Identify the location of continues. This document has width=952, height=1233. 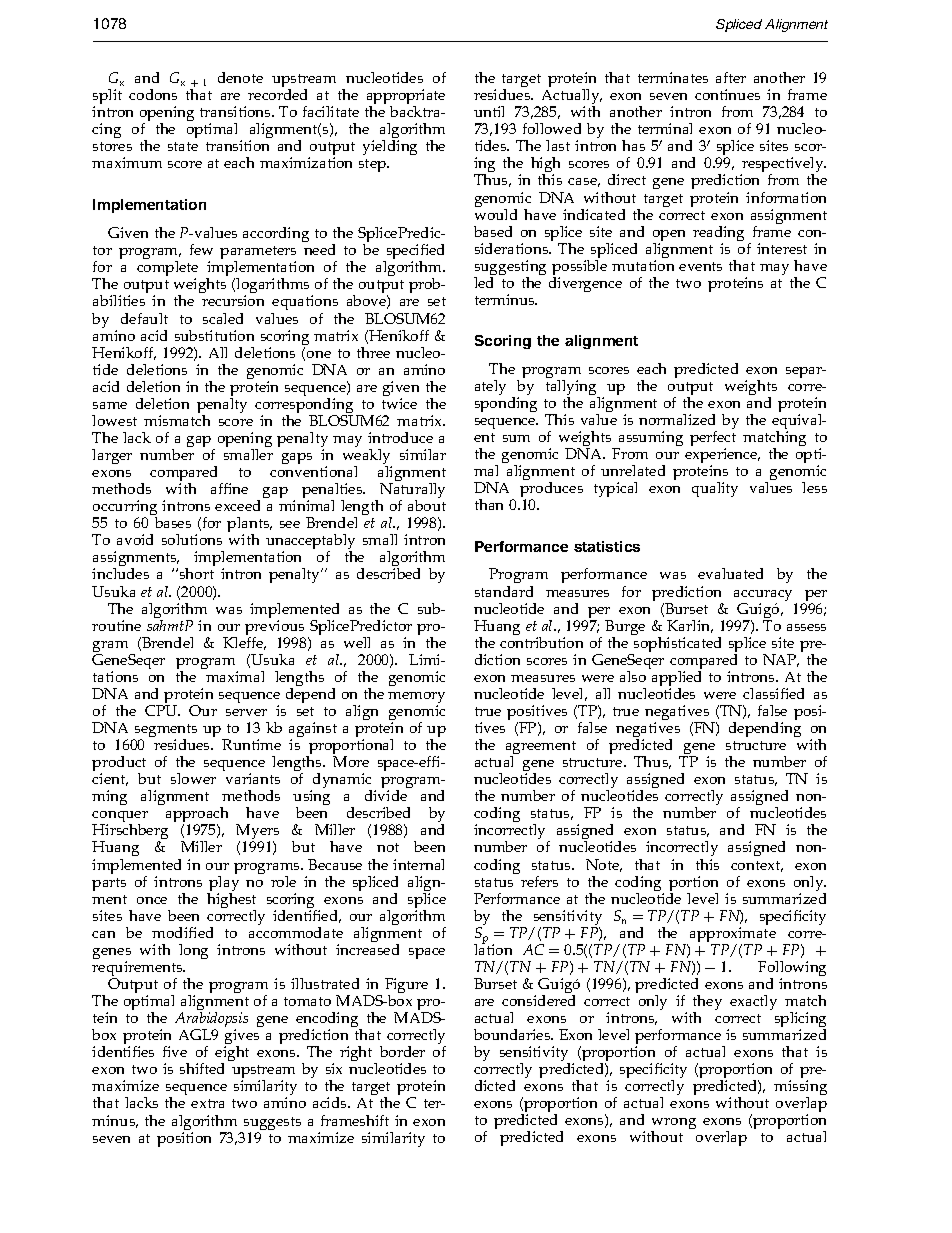
(727, 94).
